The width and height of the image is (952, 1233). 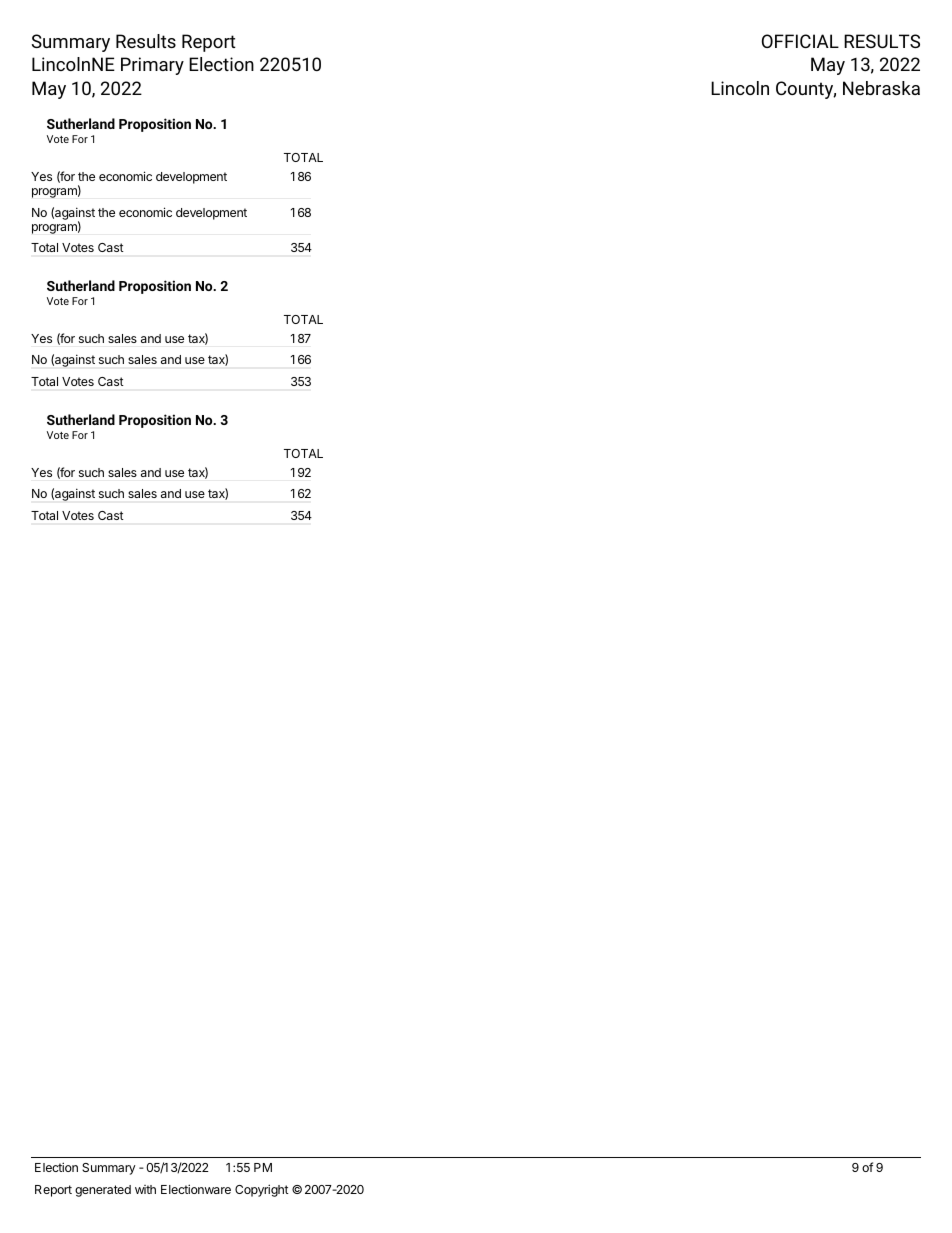 I want to click on Primary, so click(x=152, y=66).
